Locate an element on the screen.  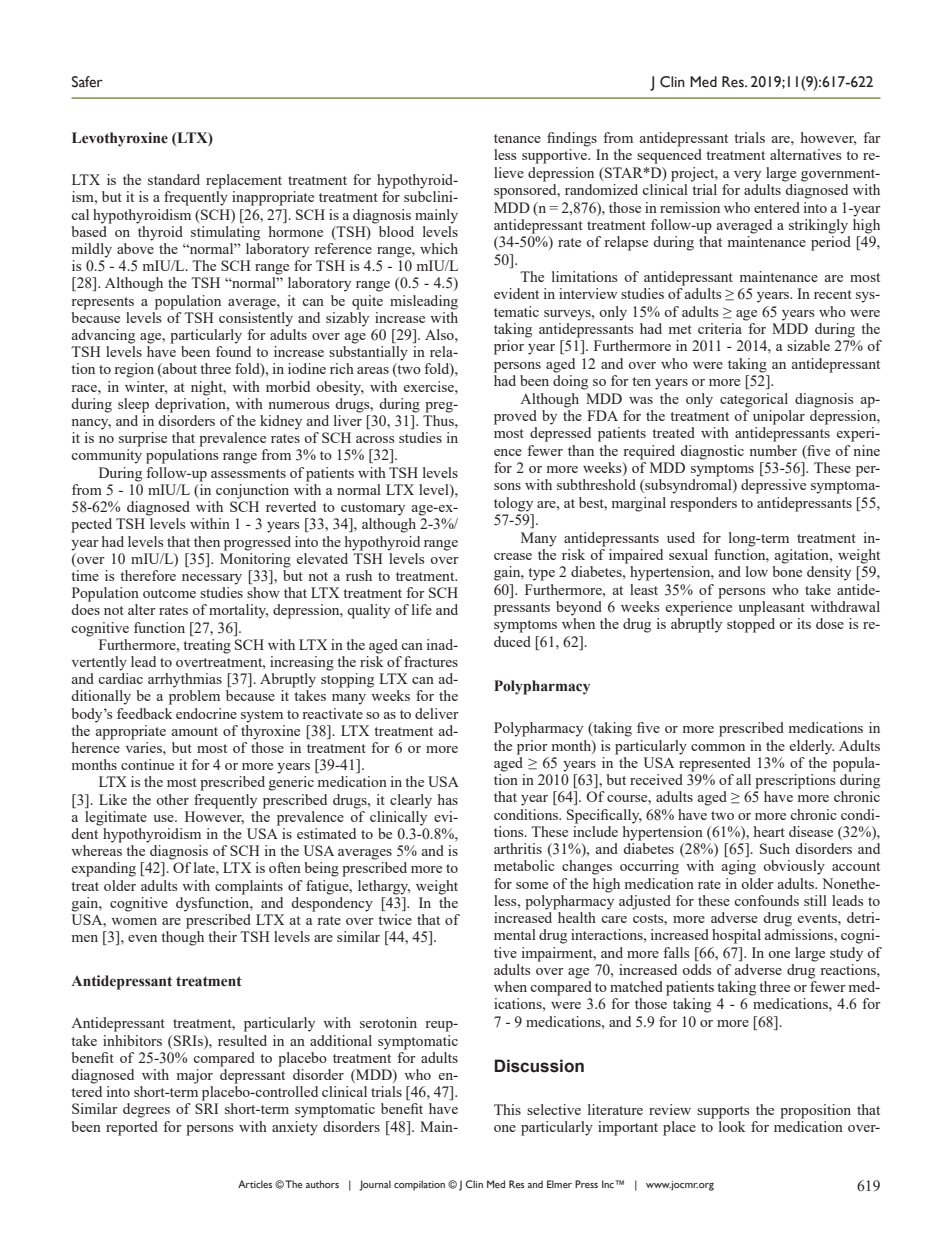
standard is located at coordinates (174, 179).
